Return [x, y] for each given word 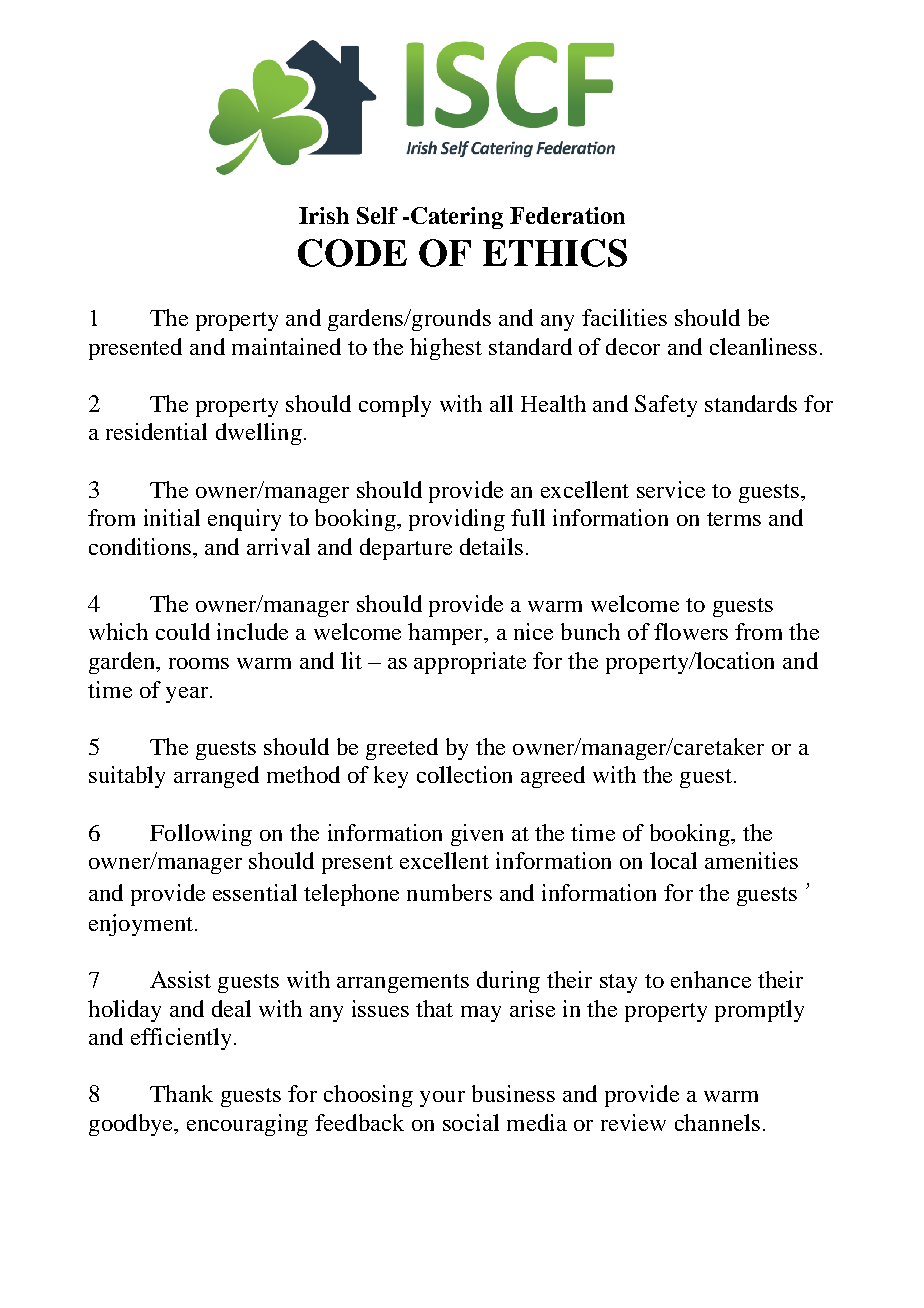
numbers [449, 892]
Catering [457, 218]
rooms [199, 663]
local [673, 860]
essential [255, 892]
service [671, 489]
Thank [181, 1093]
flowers [691, 631]
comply [395, 406]
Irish [324, 215]
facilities [624, 317]
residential [156, 431]
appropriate [470, 663]
